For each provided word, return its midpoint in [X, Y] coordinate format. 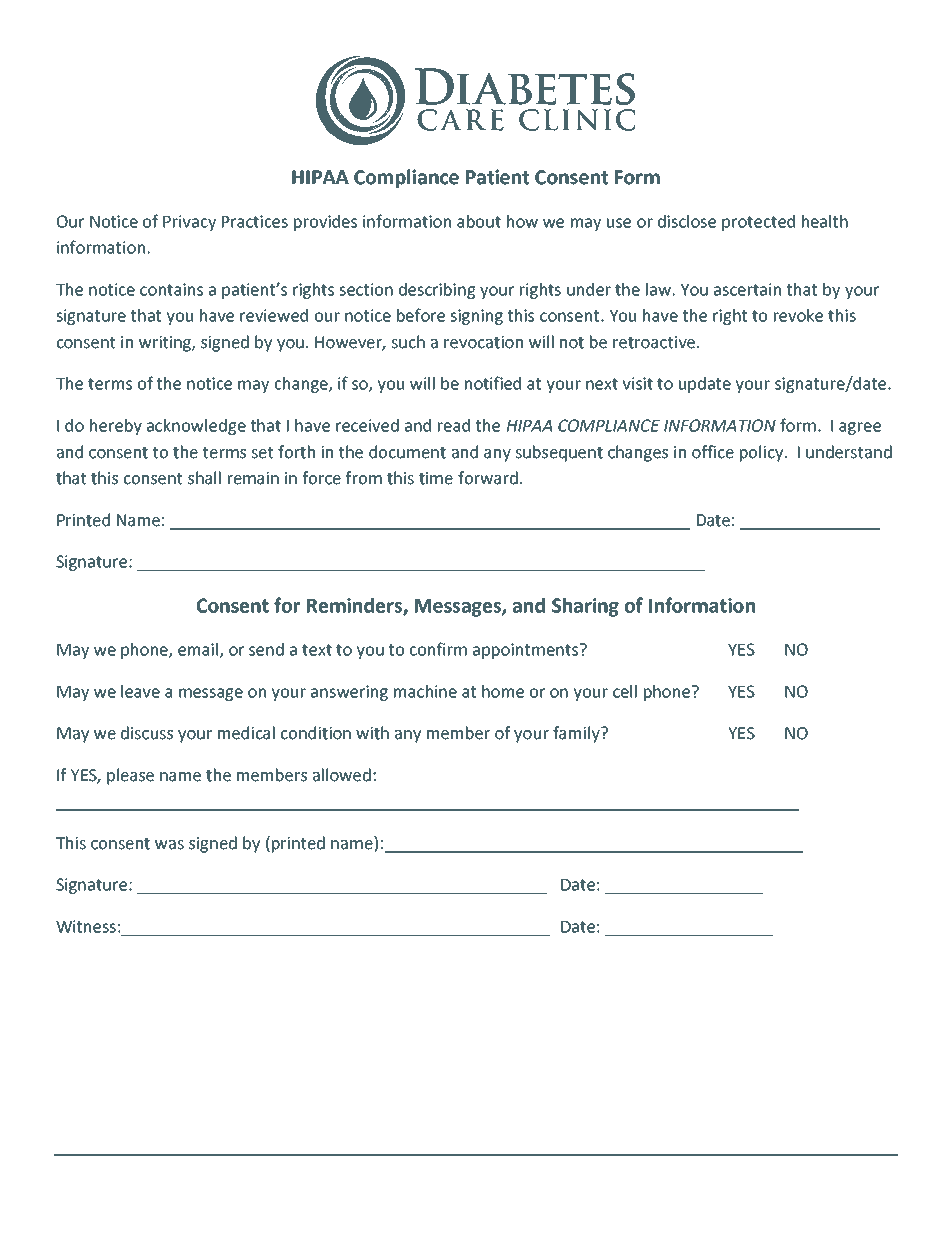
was [169, 845]
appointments [527, 651]
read [454, 425]
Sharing [585, 607]
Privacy [189, 223]
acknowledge [196, 427]
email [199, 650]
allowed [342, 775]
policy [763, 453]
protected [758, 223]
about [479, 221]
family [577, 734]
